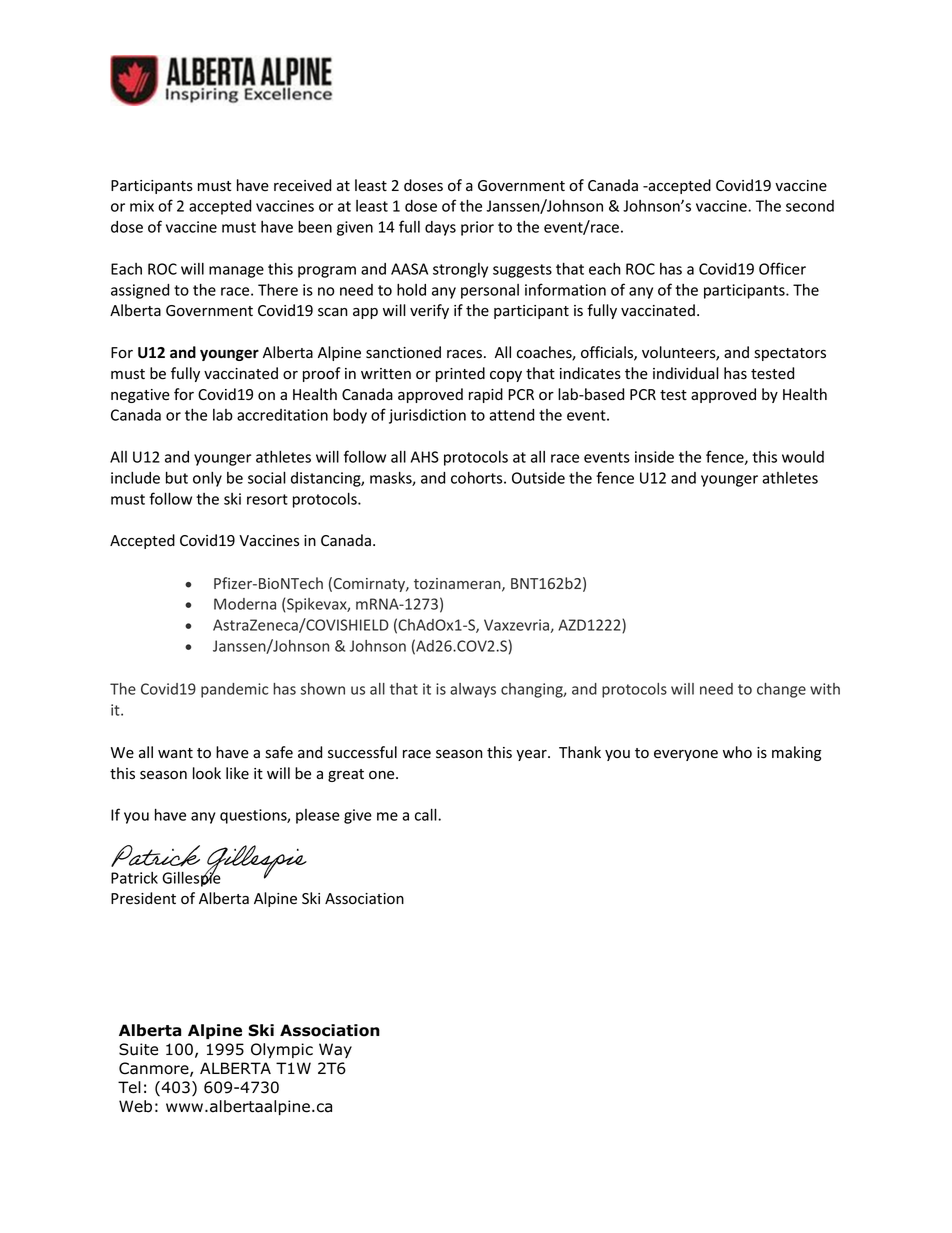 The image size is (952, 1233). Describe the element at coordinates (142, 206) in the screenshot. I see `mix` at that location.
